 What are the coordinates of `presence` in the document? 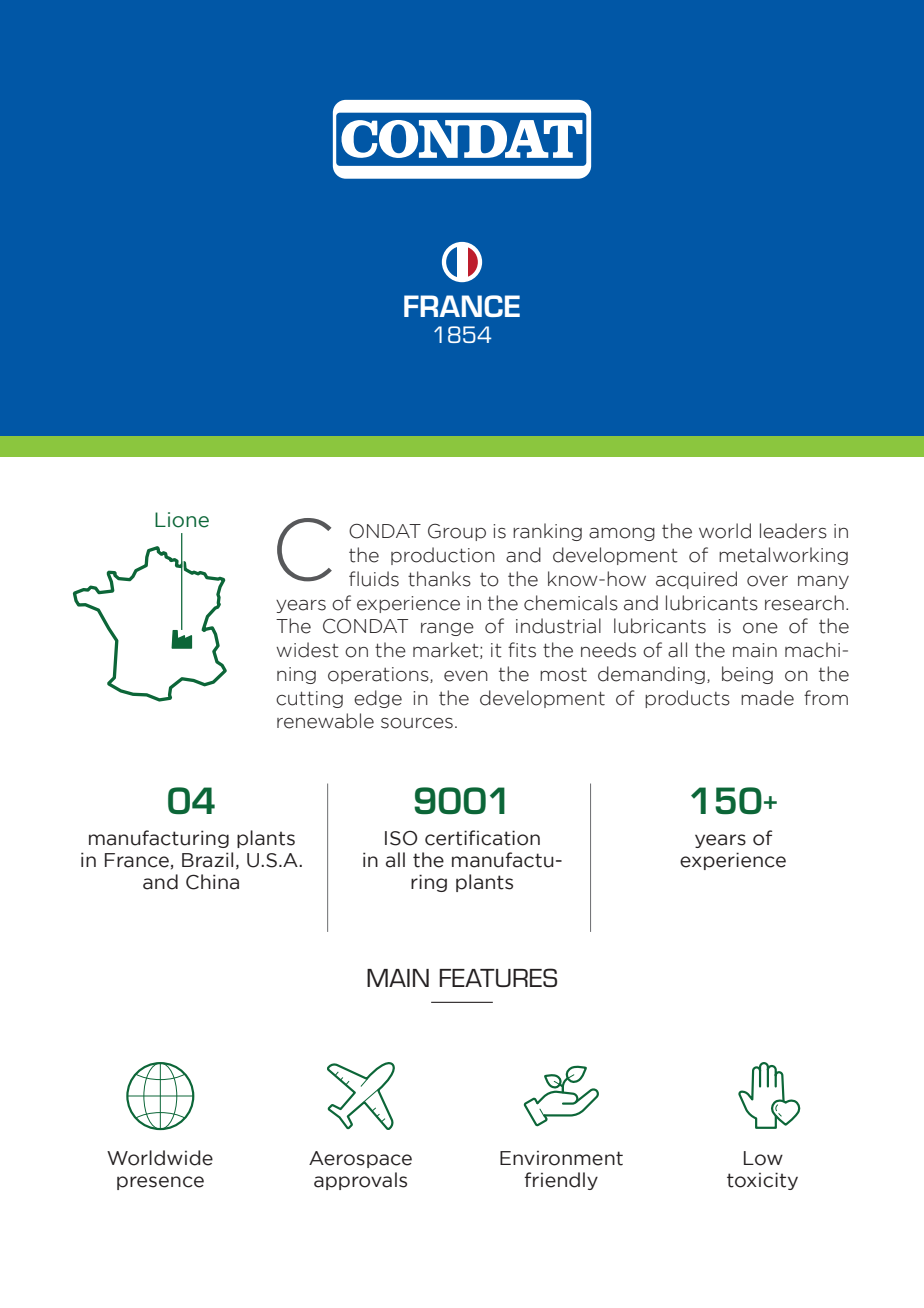 It's located at (160, 1183).
